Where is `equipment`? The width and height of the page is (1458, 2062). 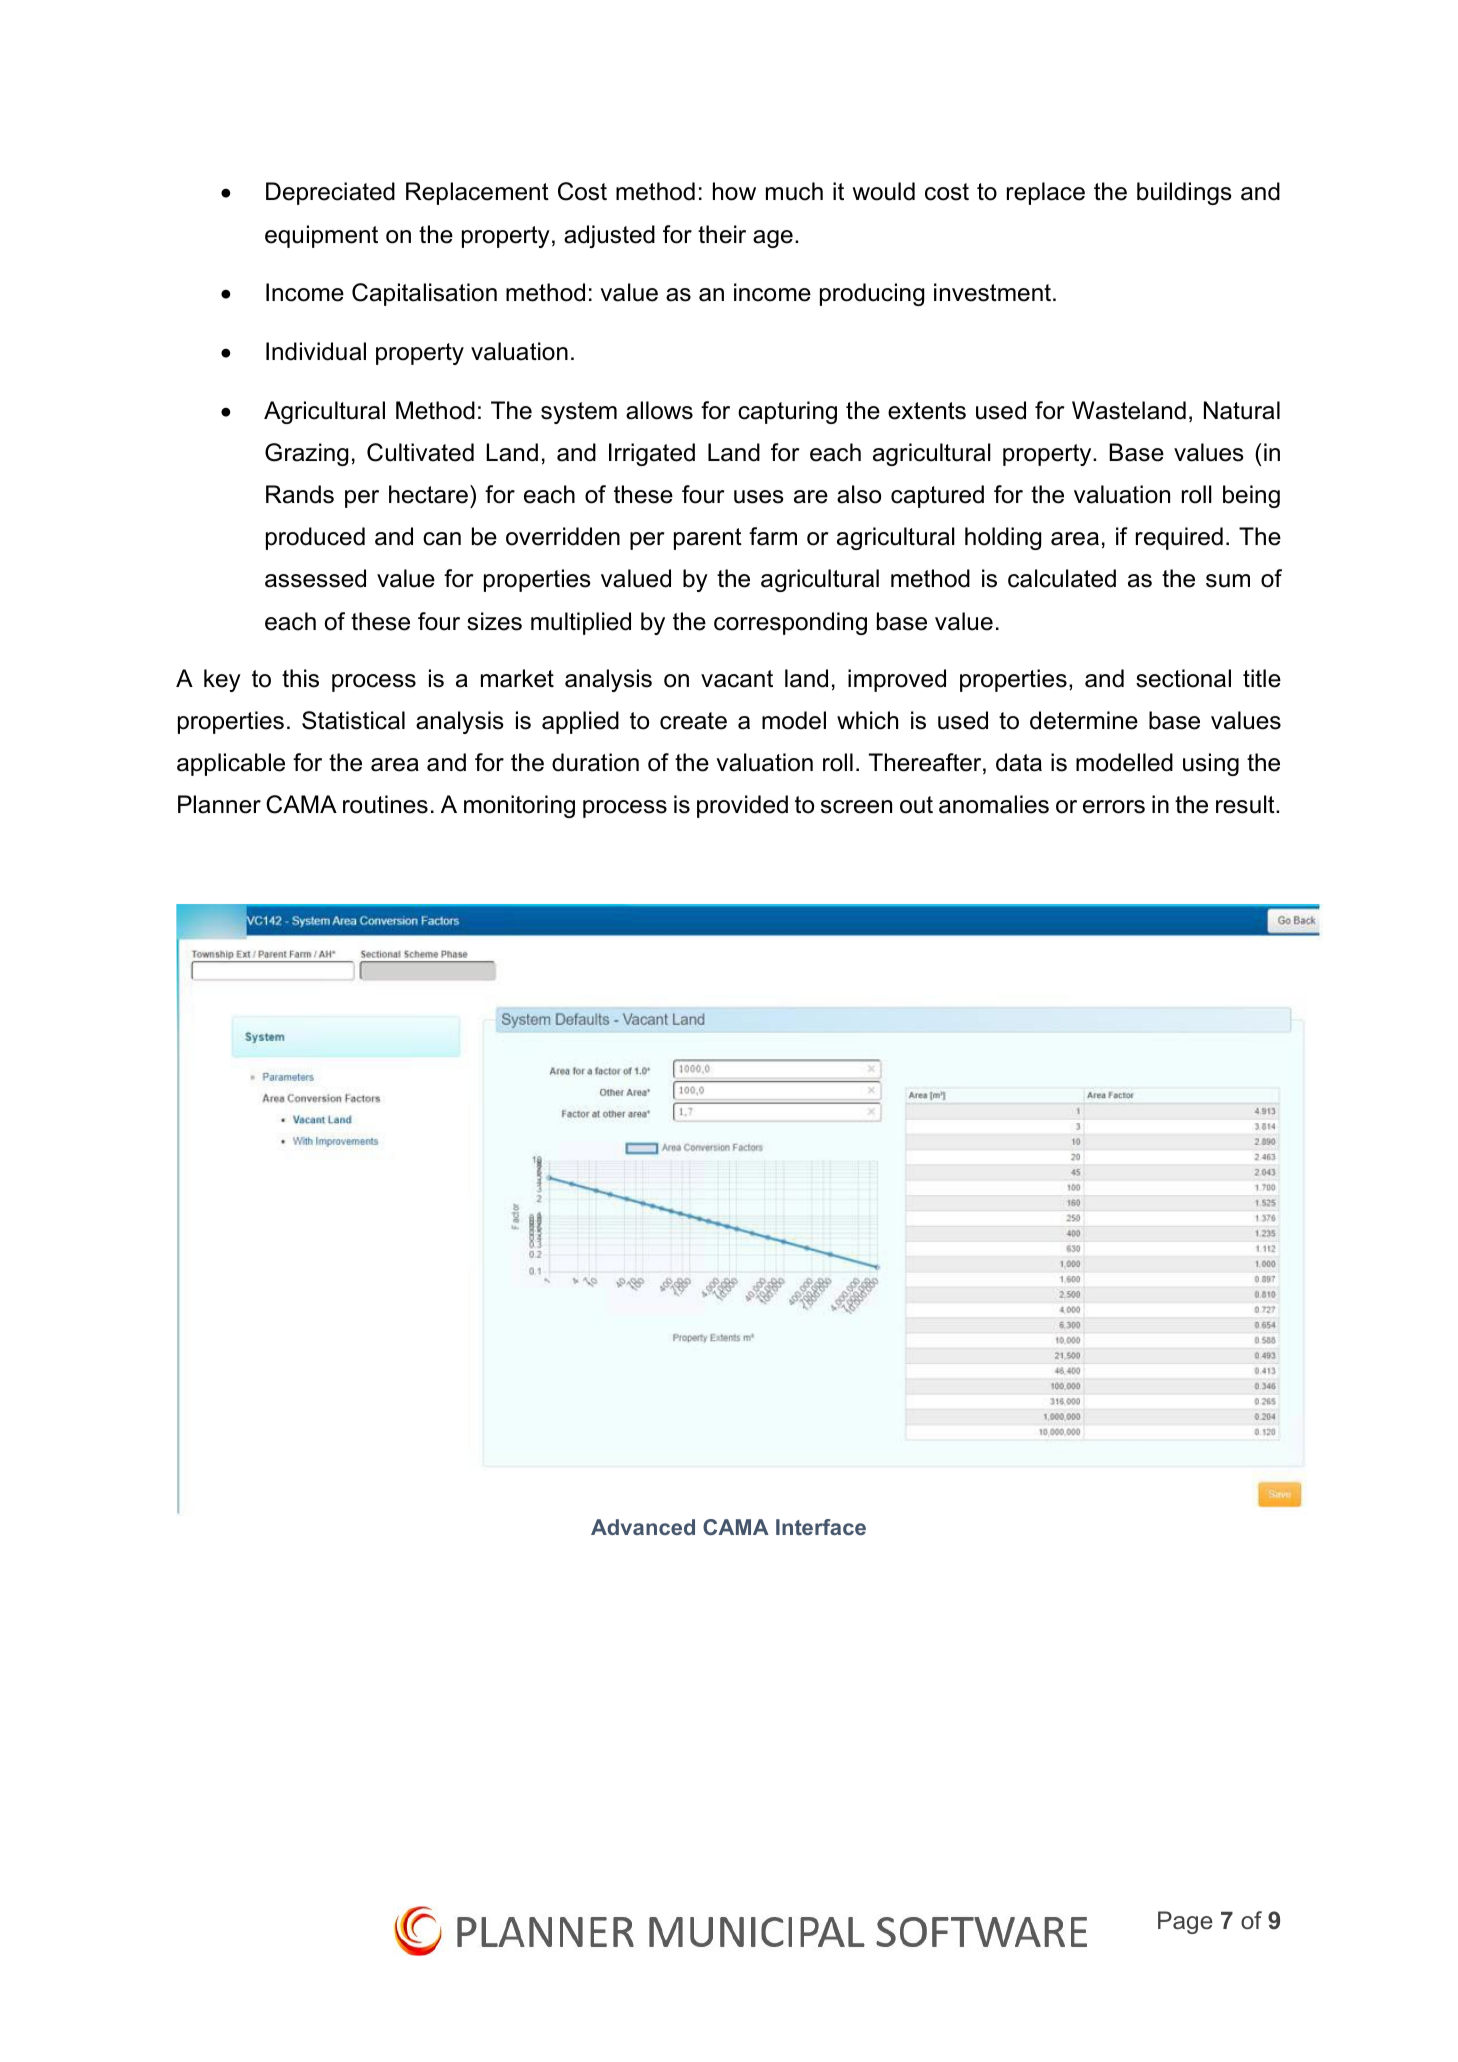 equipment is located at coordinates (321, 236).
